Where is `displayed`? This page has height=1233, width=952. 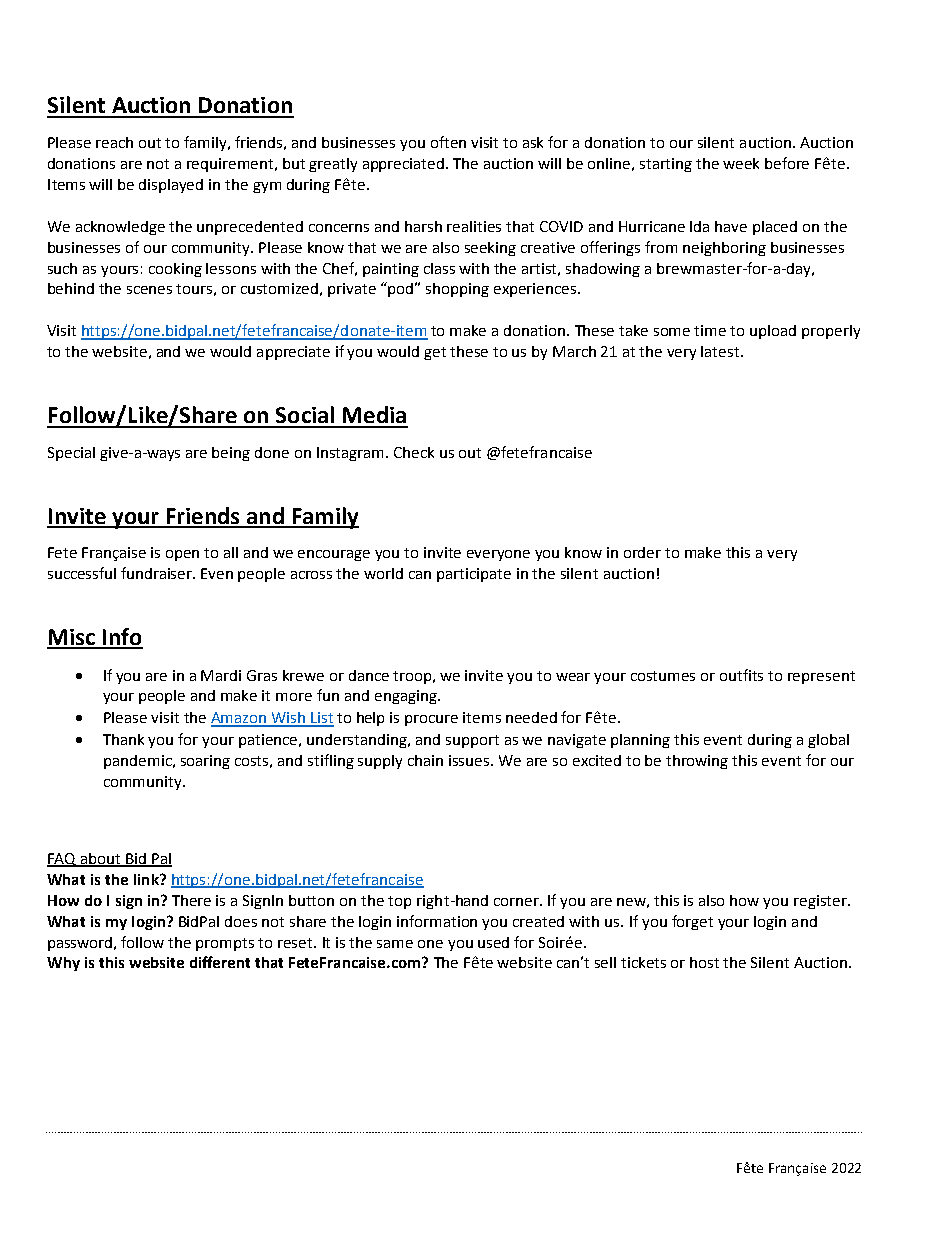
displayed is located at coordinates (171, 186).
